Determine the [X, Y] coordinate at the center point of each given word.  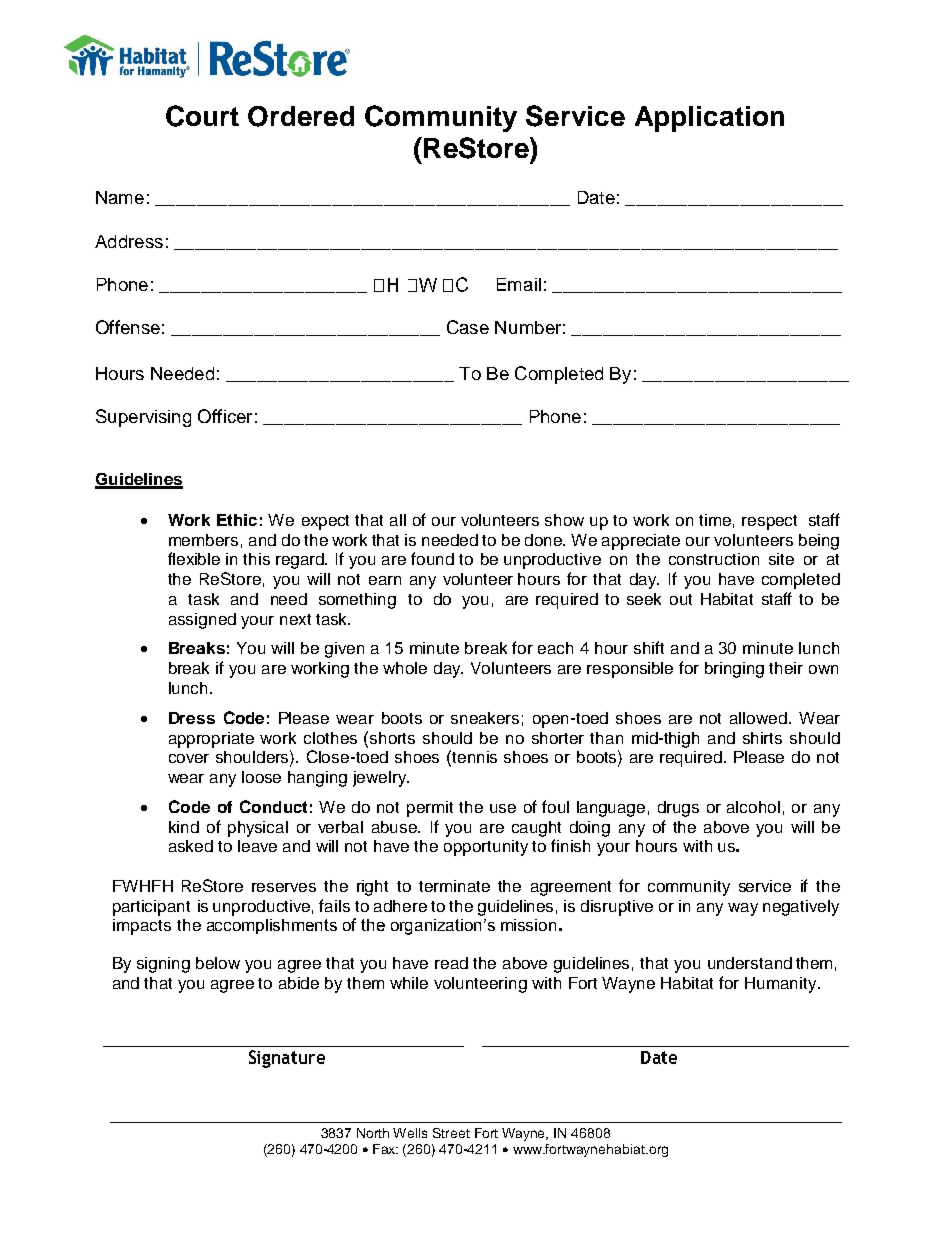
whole [405, 668]
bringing [734, 670]
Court [202, 116]
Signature [287, 1059]
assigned [202, 621]
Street [451, 1133]
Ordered [301, 116]
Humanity [782, 985]
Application [709, 119]
